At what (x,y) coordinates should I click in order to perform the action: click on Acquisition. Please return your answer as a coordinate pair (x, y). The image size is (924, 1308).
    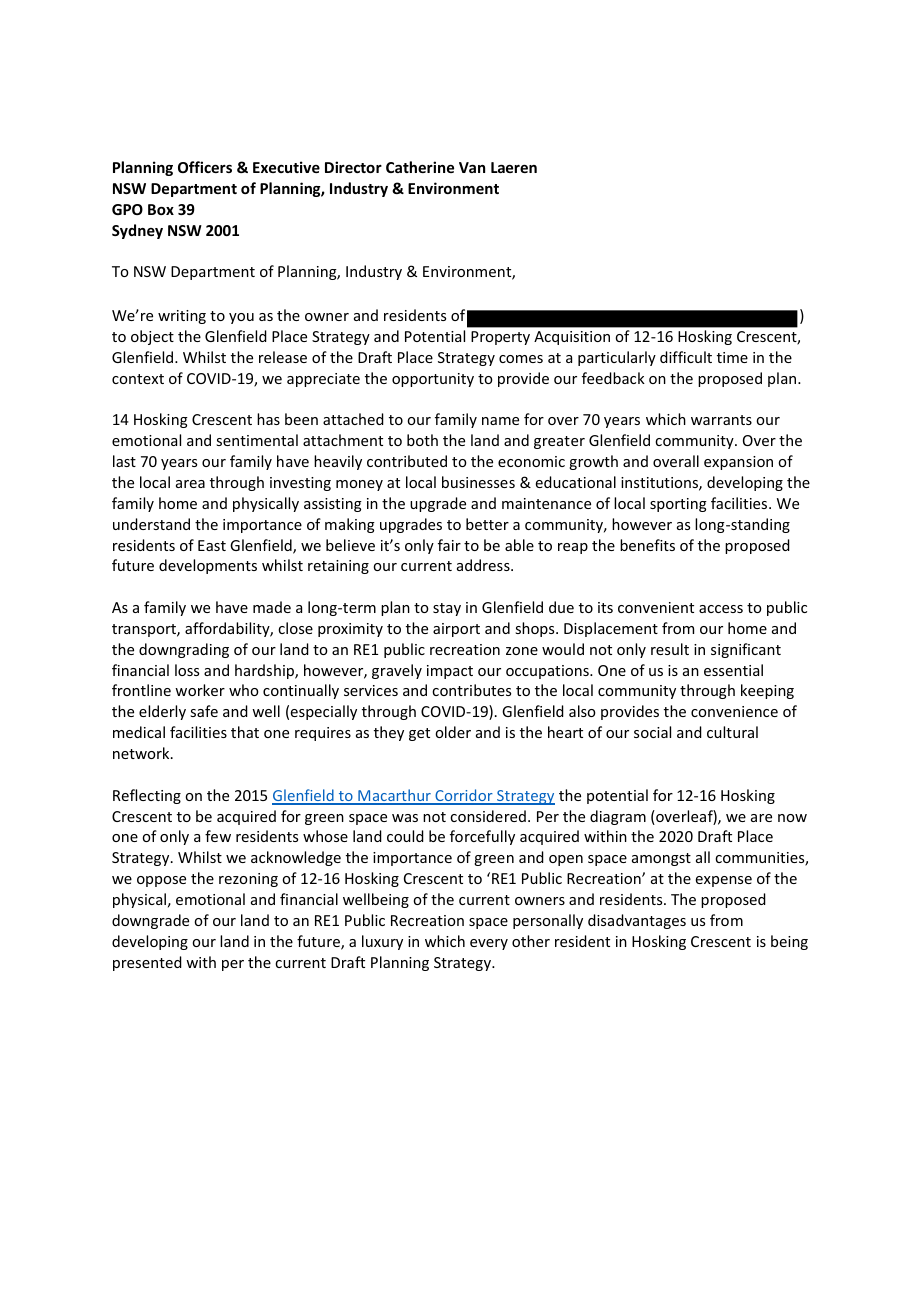
    Looking at the image, I should click on (572, 338).
